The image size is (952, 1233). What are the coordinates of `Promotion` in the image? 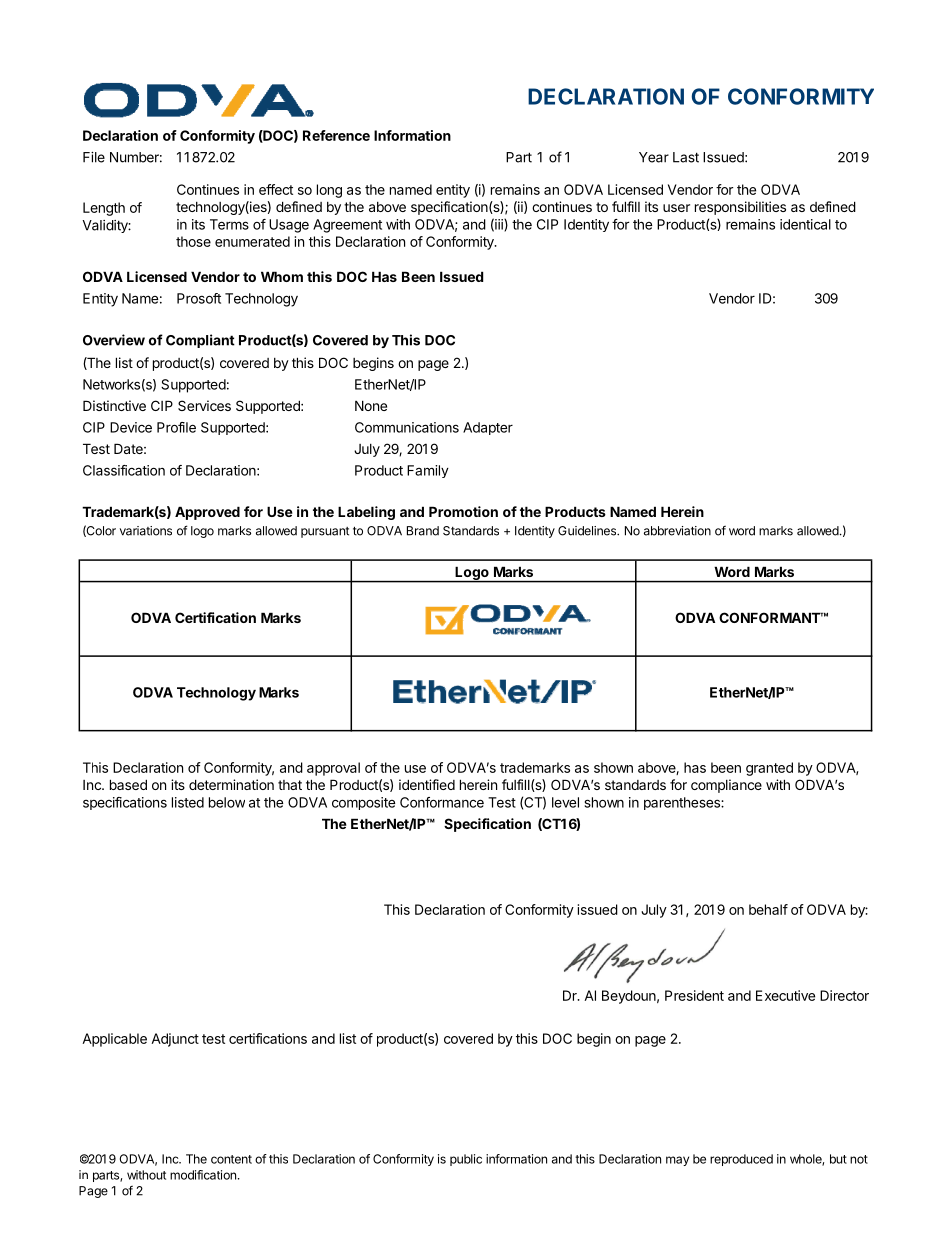 It's located at (463, 511).
